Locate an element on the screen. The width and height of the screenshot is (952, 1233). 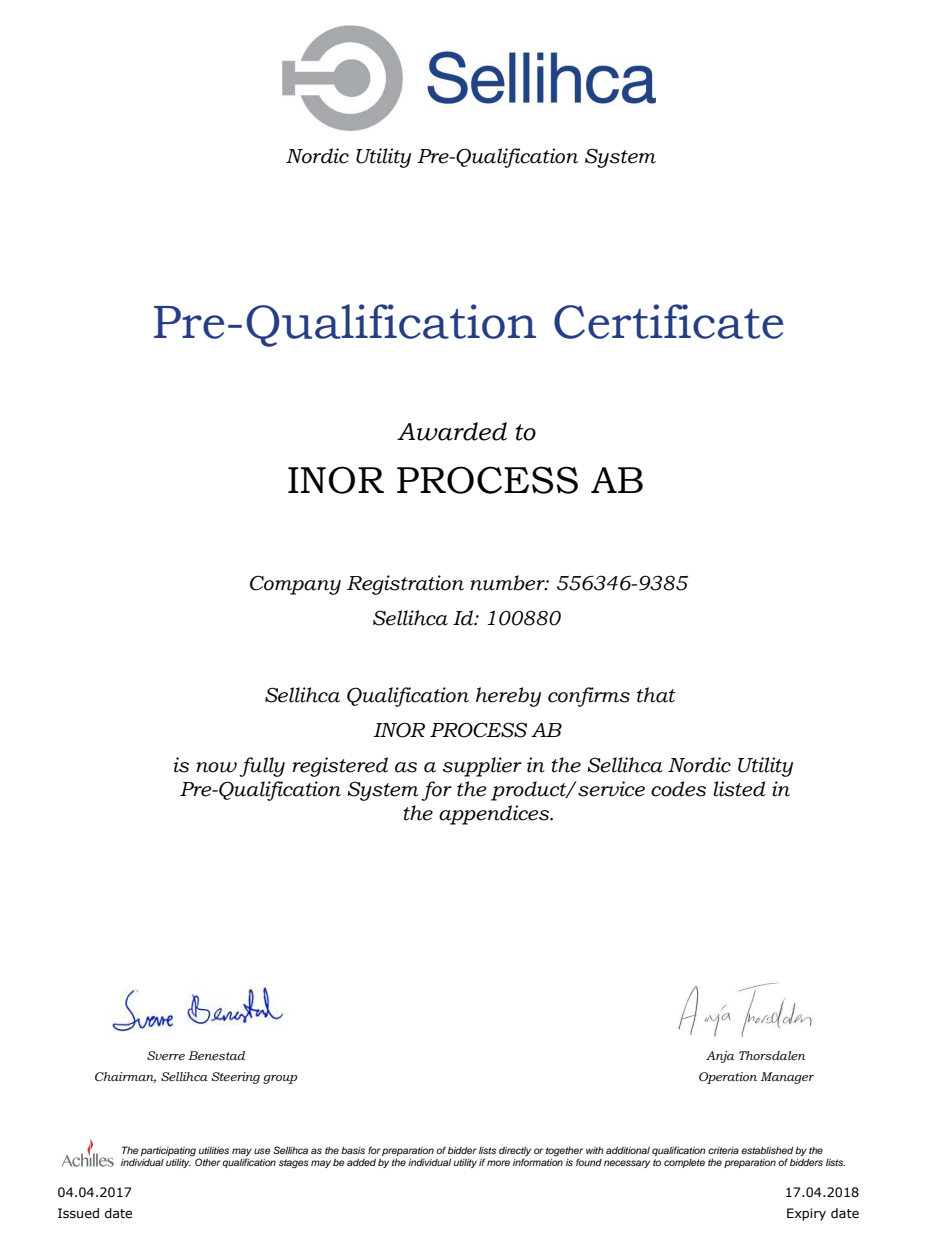
participating is located at coordinates (168, 1152).
